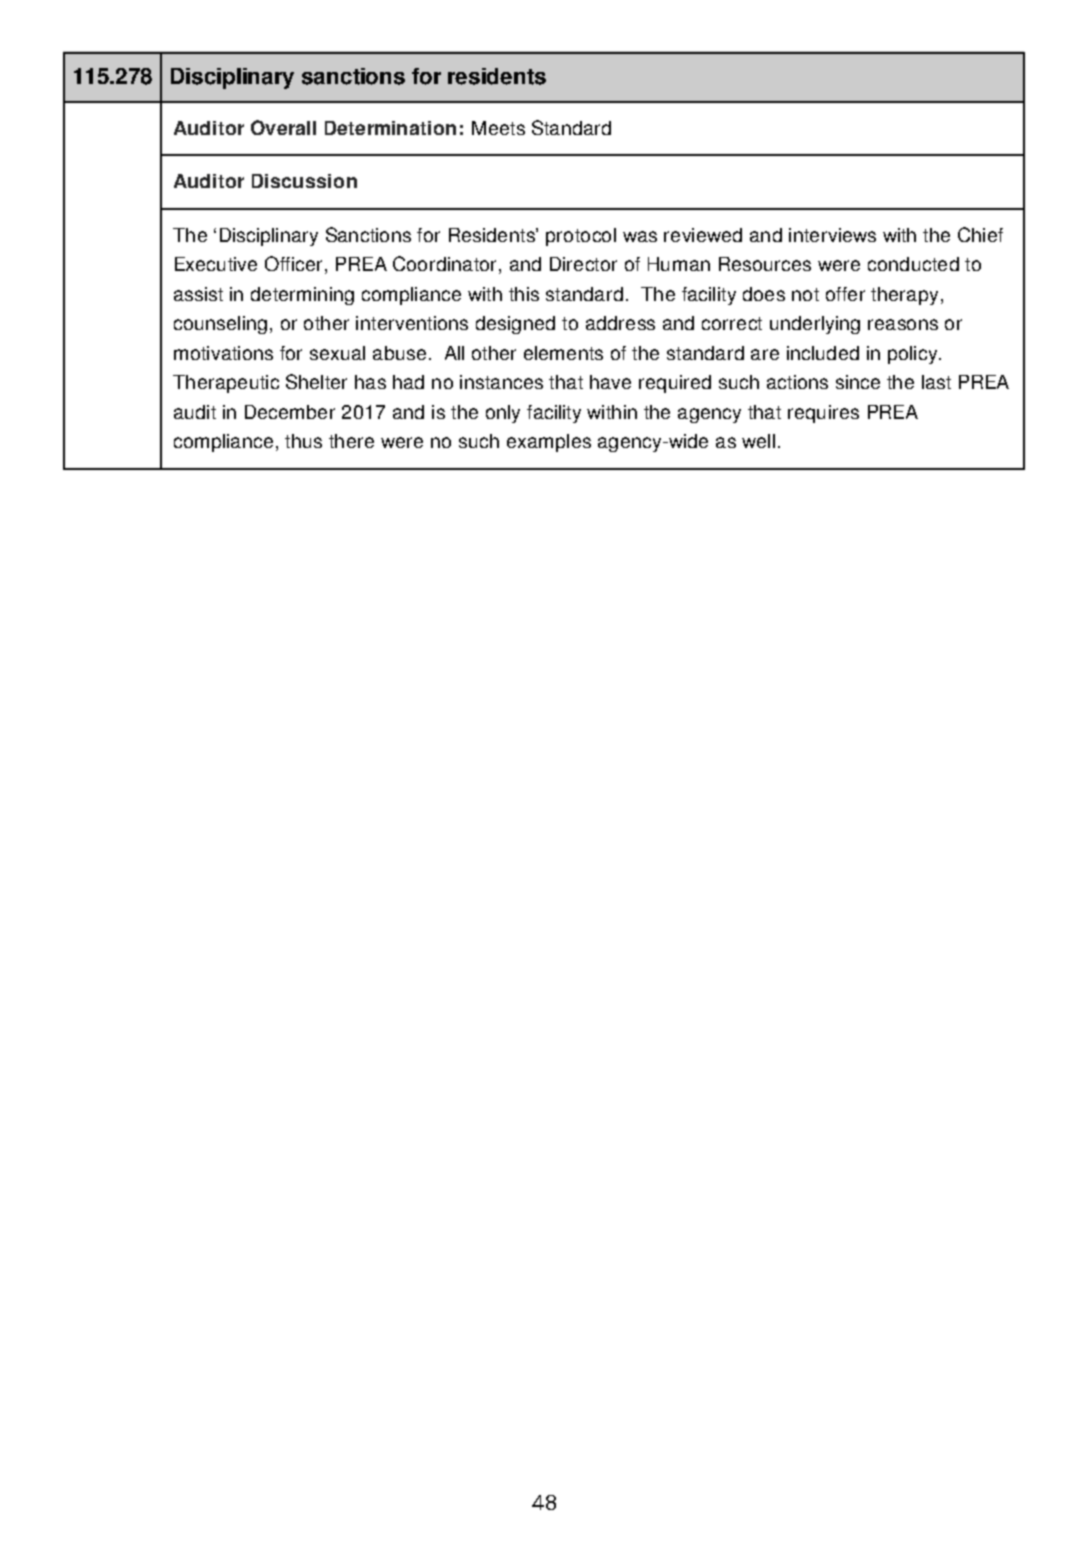 This screenshot has width=1089, height=1542. I want to click on thus, so click(303, 441).
